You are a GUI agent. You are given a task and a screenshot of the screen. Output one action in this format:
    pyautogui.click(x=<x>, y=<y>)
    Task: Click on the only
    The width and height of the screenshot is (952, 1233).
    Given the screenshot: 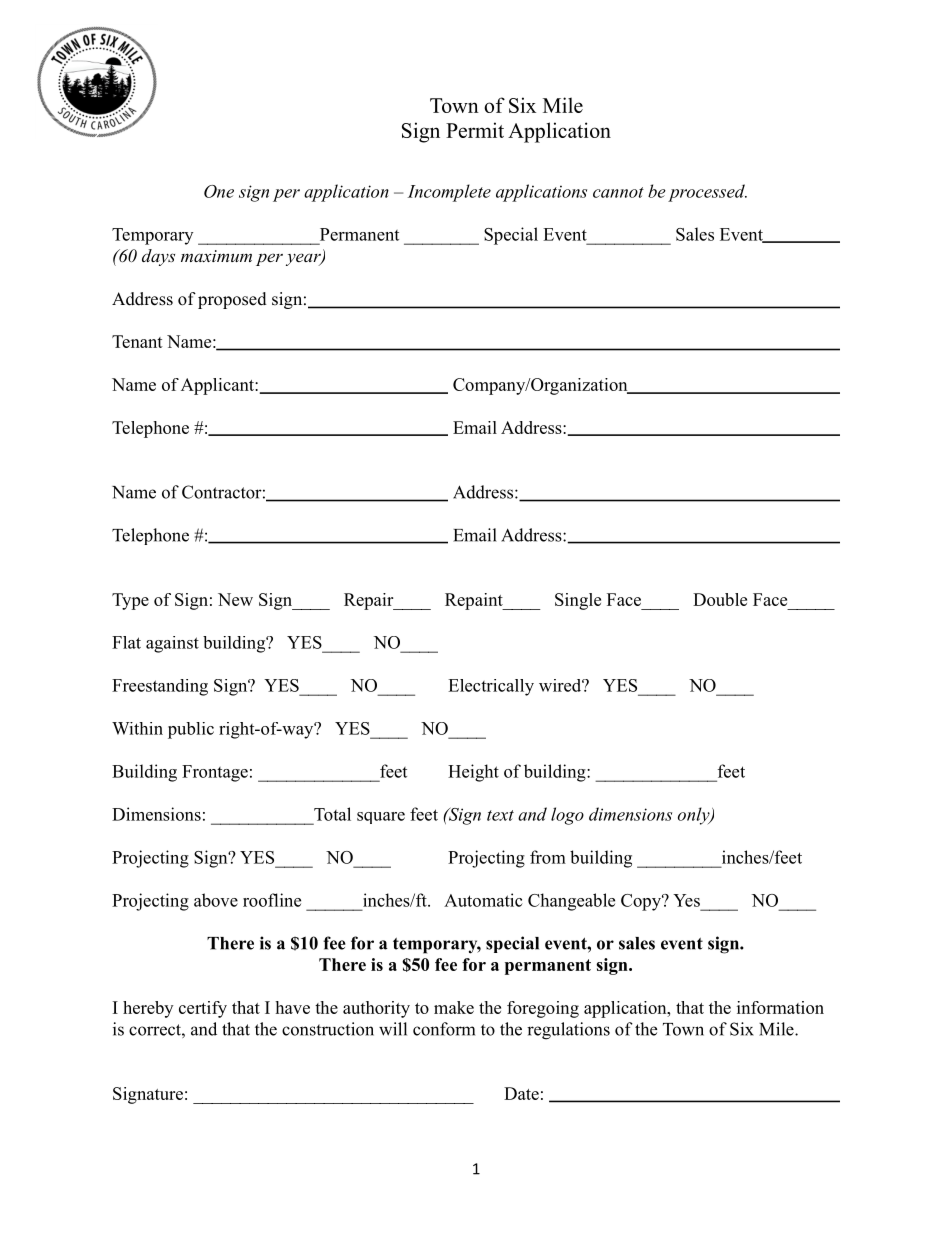 What is the action you would take?
    pyautogui.click(x=695, y=816)
